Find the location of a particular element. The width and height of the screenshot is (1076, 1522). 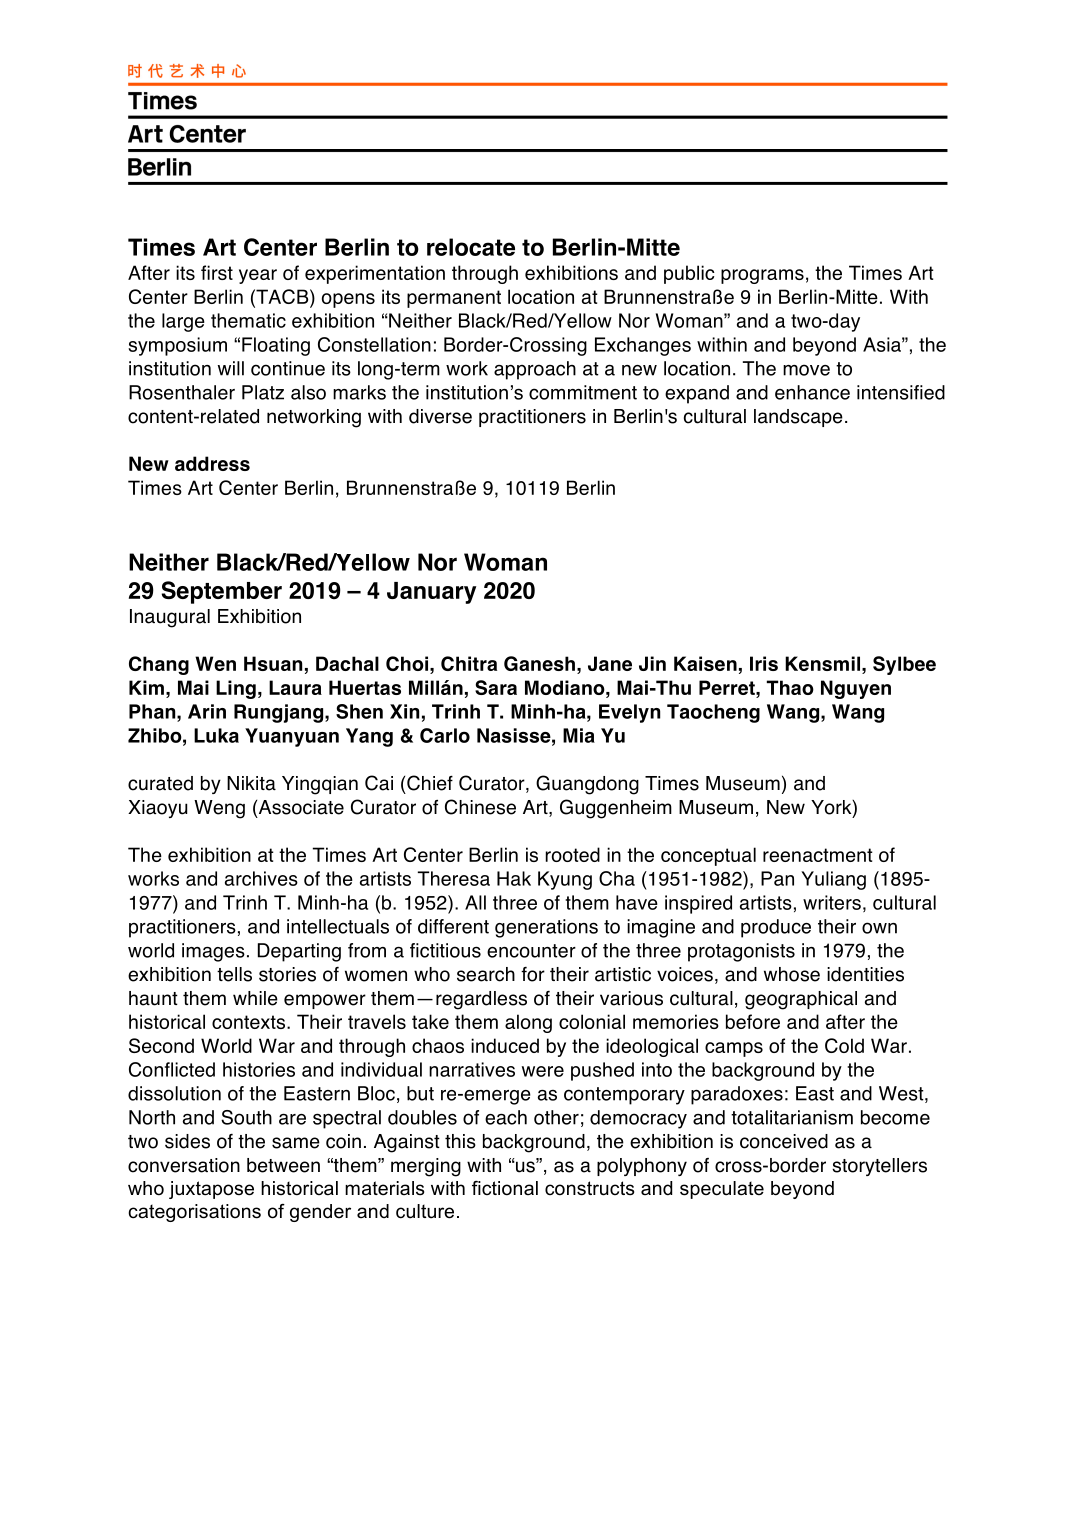

juxtapose is located at coordinates (211, 1190).
